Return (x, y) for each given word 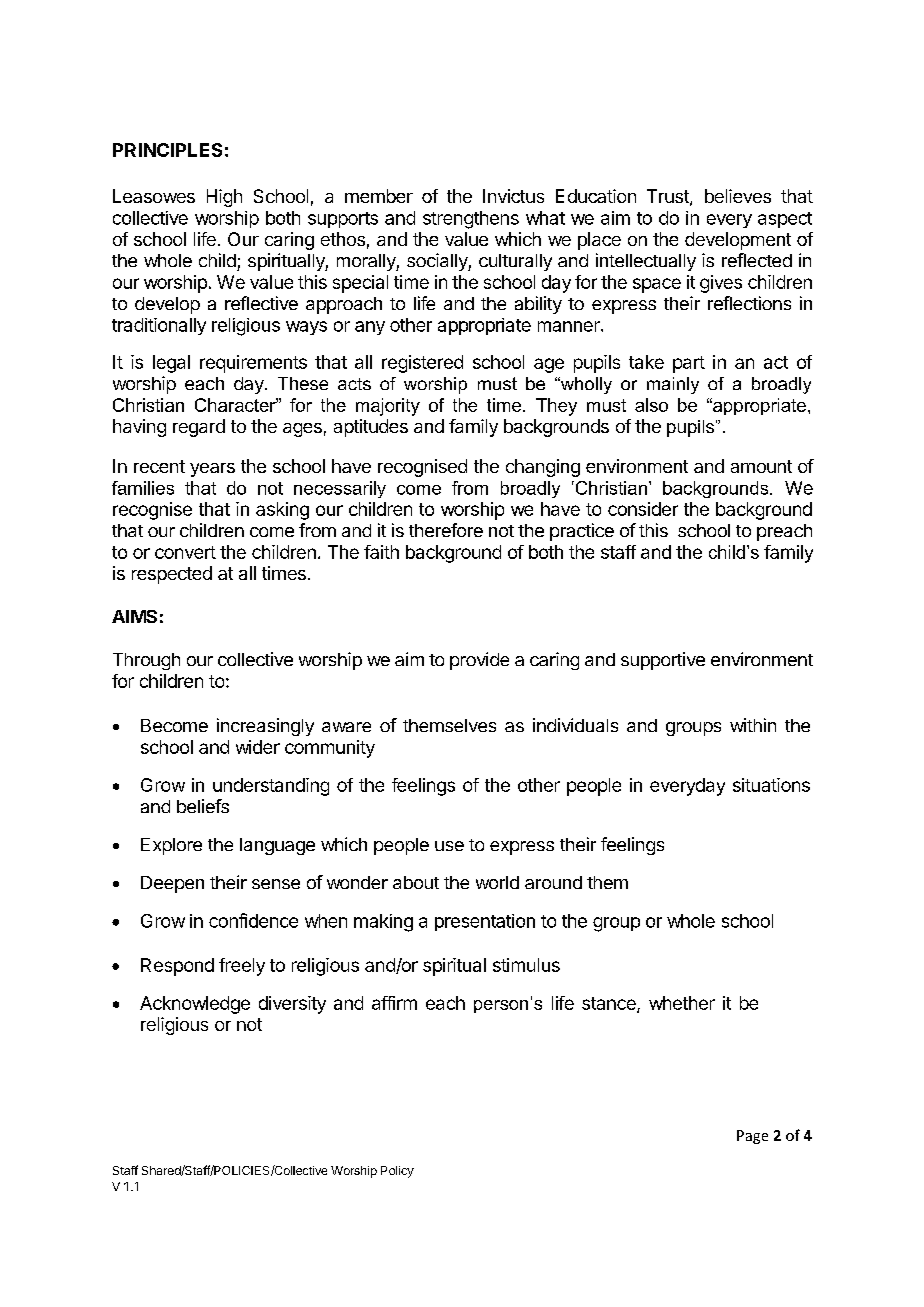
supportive (663, 661)
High (224, 198)
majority (388, 407)
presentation (485, 922)
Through (146, 661)
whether (682, 1003)
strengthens (471, 220)
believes (738, 196)
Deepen (172, 884)
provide (479, 661)
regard (199, 428)
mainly (673, 385)
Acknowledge (195, 1005)
